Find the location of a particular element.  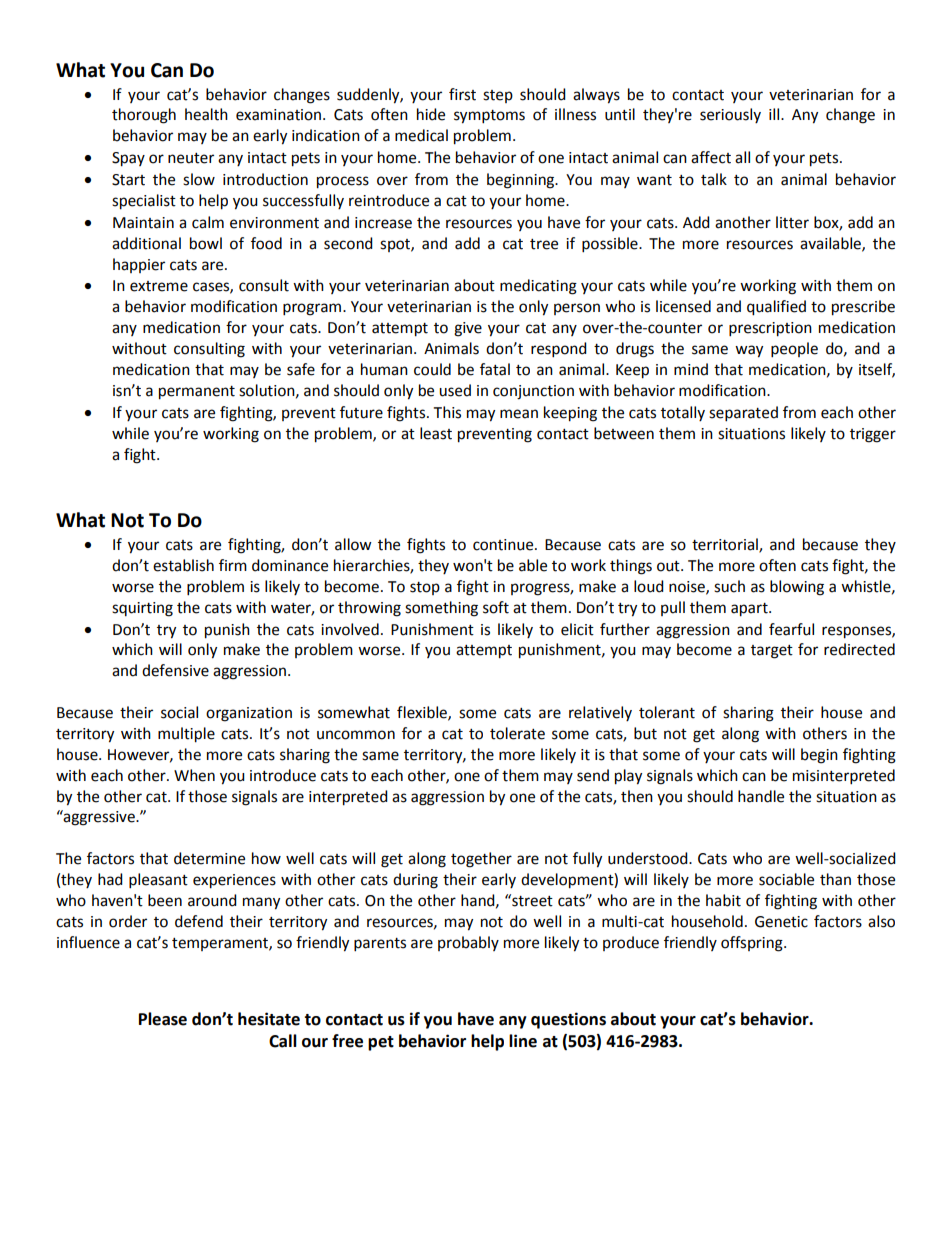

tolerate is located at coordinates (517, 733).
